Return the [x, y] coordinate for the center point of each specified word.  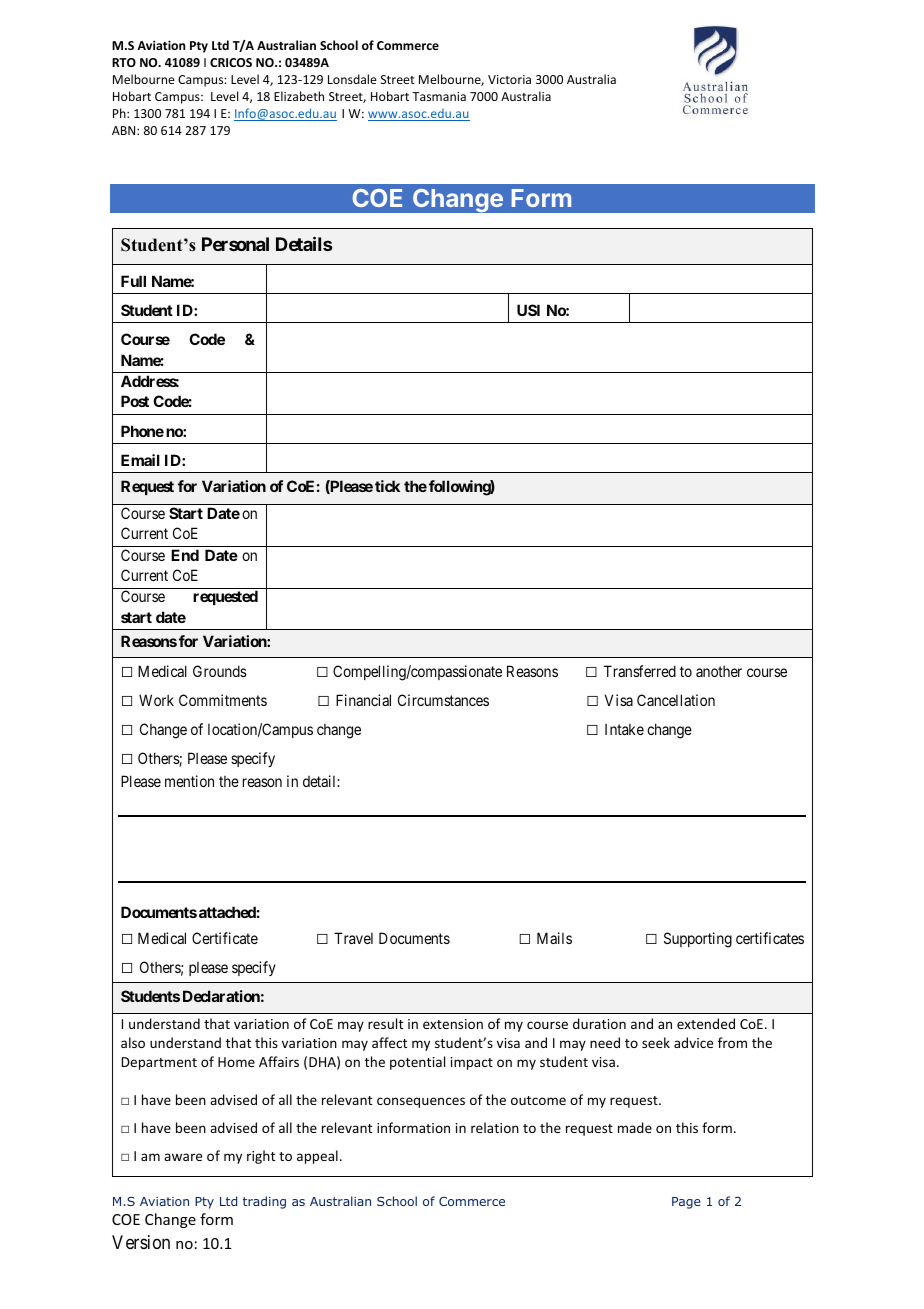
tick [387, 486]
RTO [124, 62]
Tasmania [439, 96]
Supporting [698, 940]
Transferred [640, 671]
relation [495, 1127]
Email [140, 460]
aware [183, 1157]
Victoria [509, 79]
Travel [353, 938]
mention [189, 781]
